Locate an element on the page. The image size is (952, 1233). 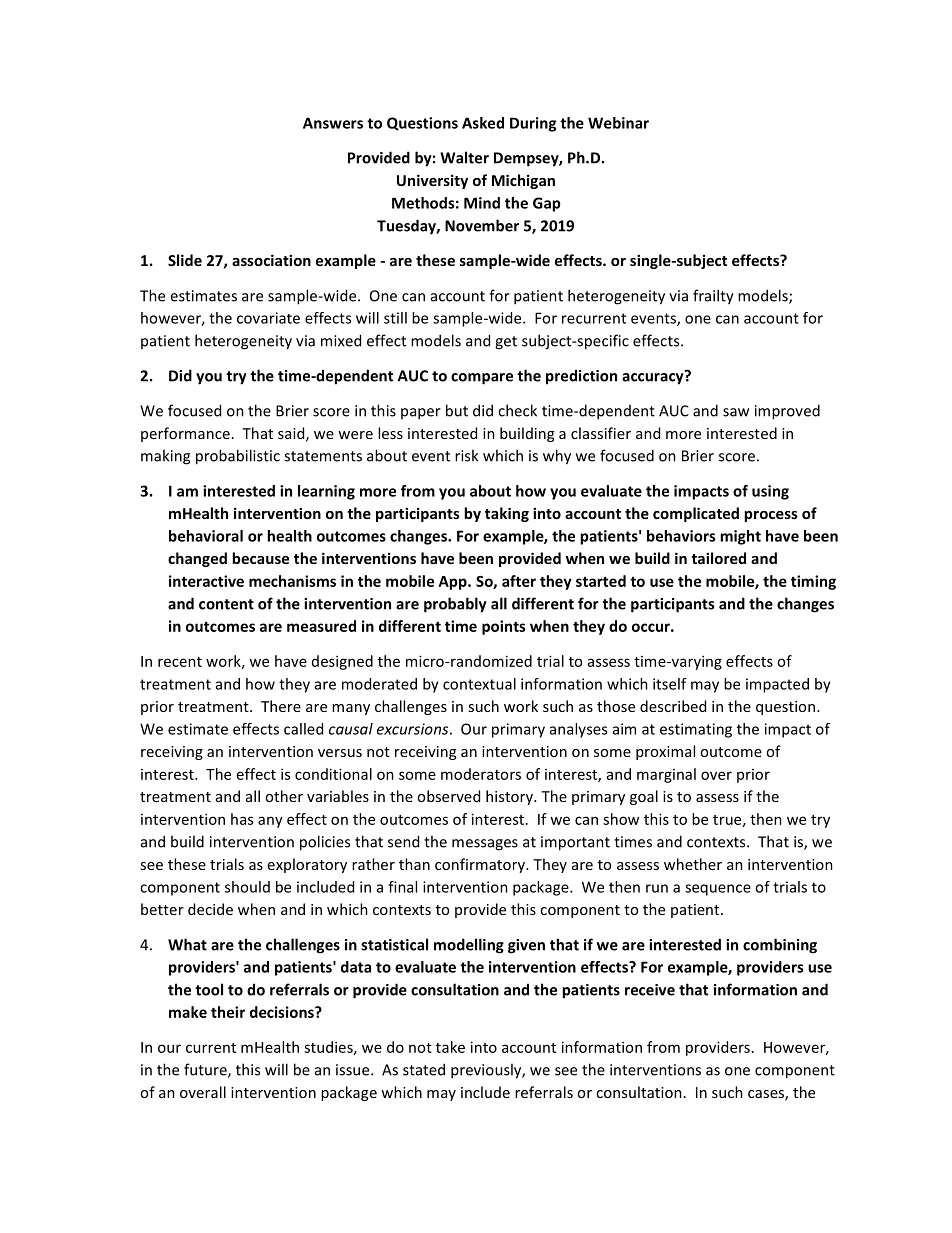
confirmatory is located at coordinates (481, 865).
